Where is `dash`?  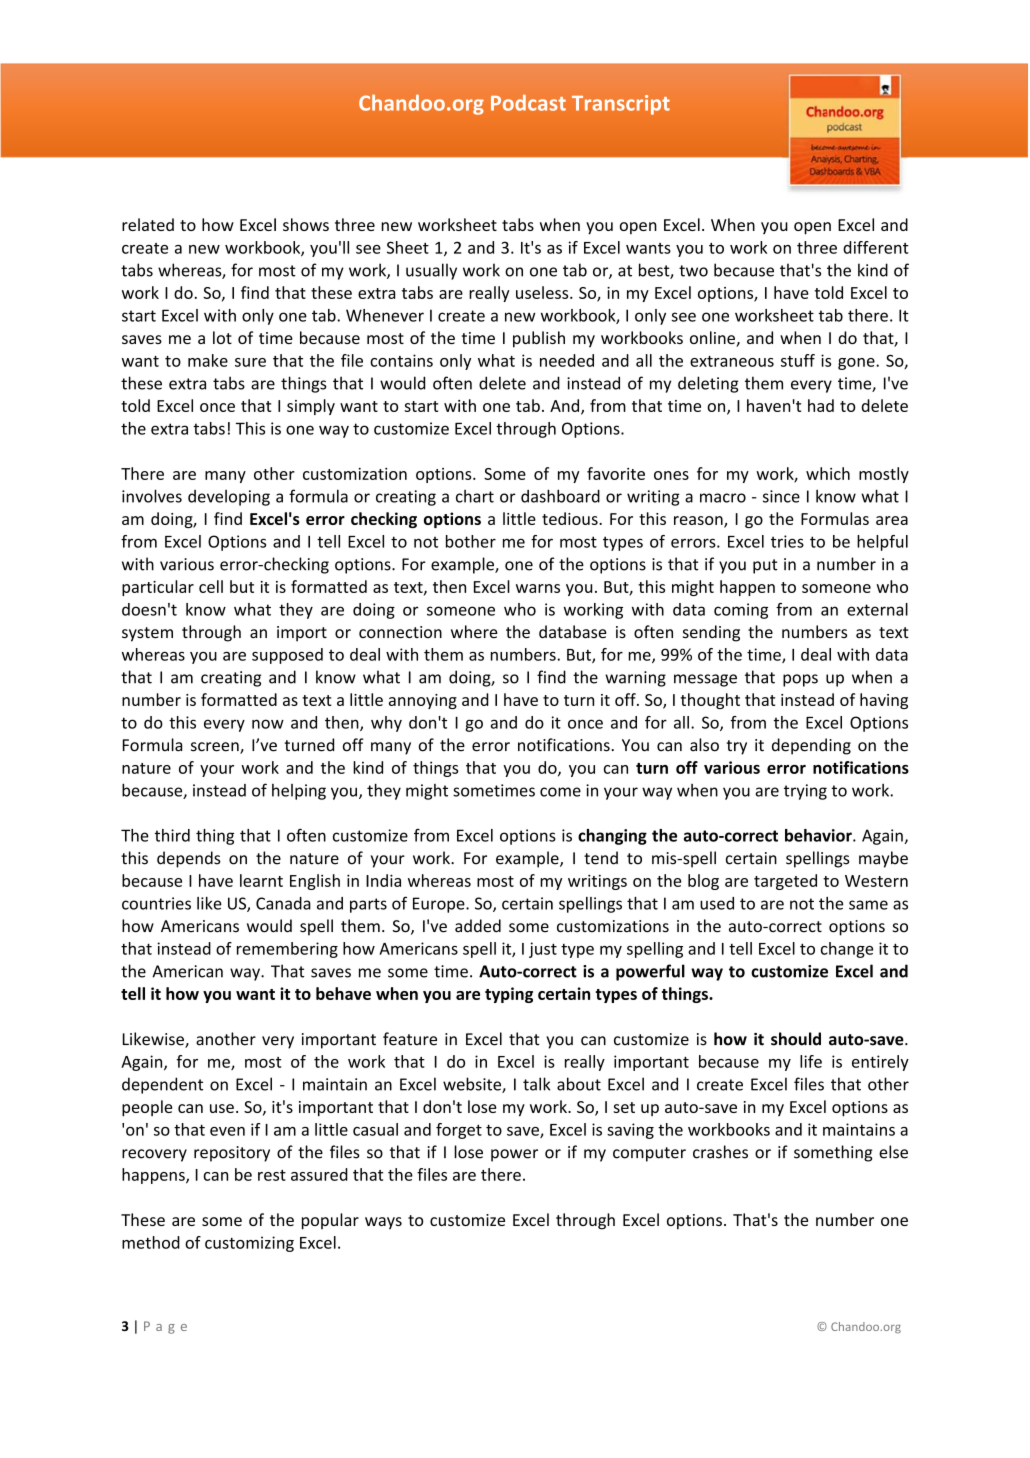 dash is located at coordinates (538, 496).
